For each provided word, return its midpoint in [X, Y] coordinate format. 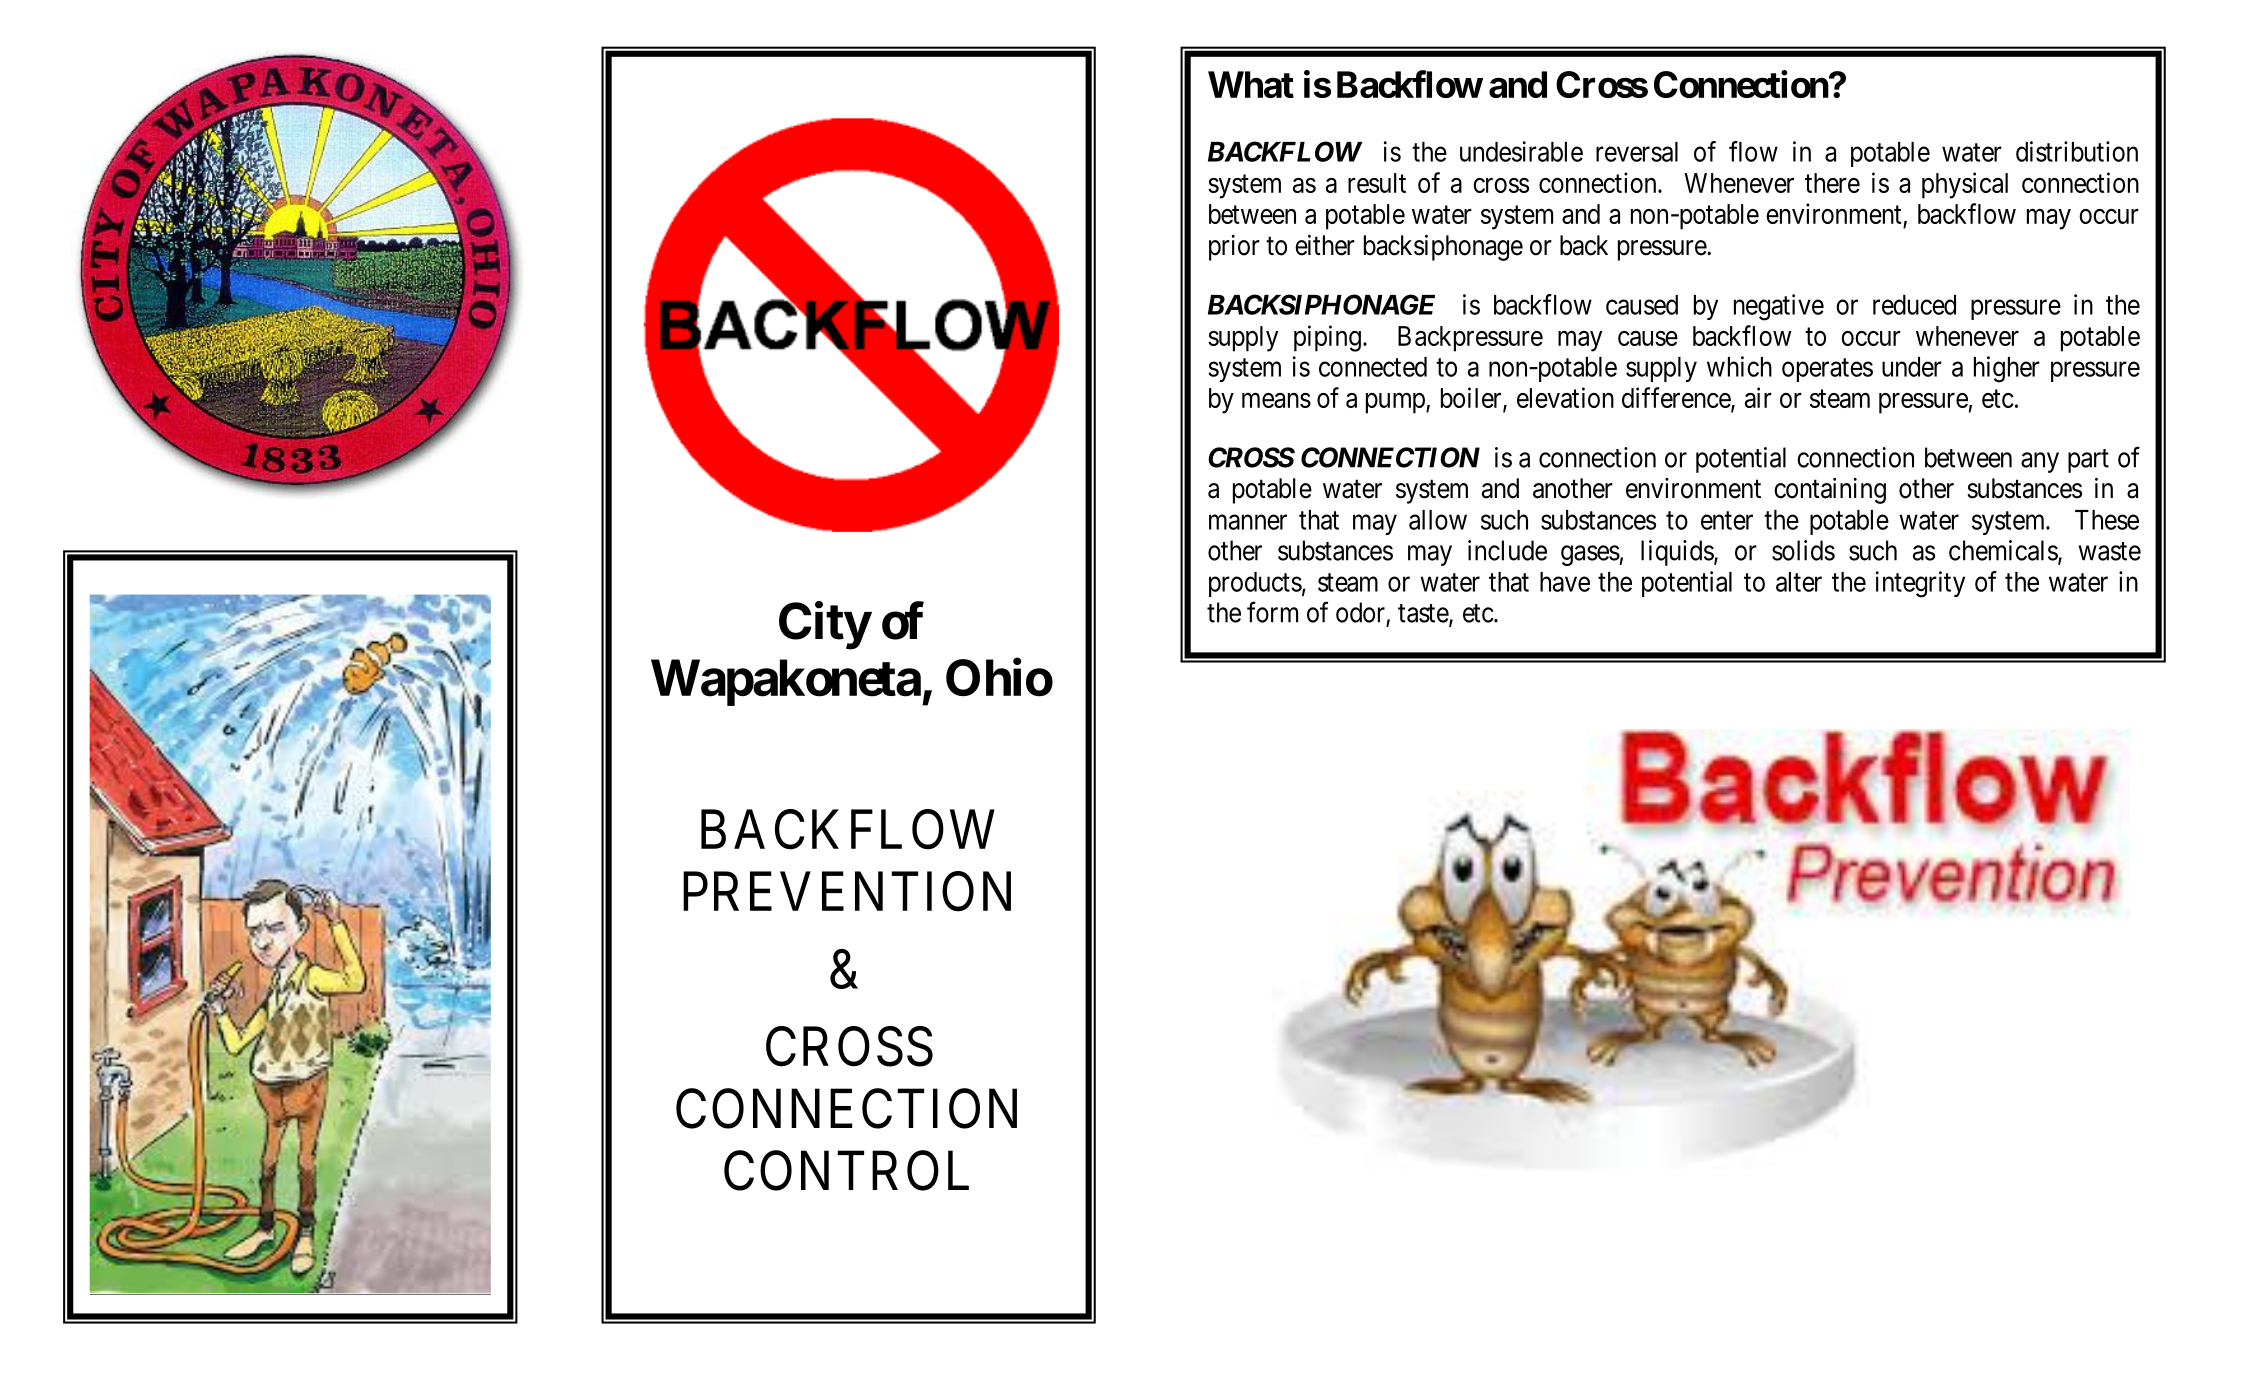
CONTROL [846, 1171]
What [1251, 84]
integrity [1920, 584]
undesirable [1521, 151]
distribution [2077, 151]
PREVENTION [847, 892]
